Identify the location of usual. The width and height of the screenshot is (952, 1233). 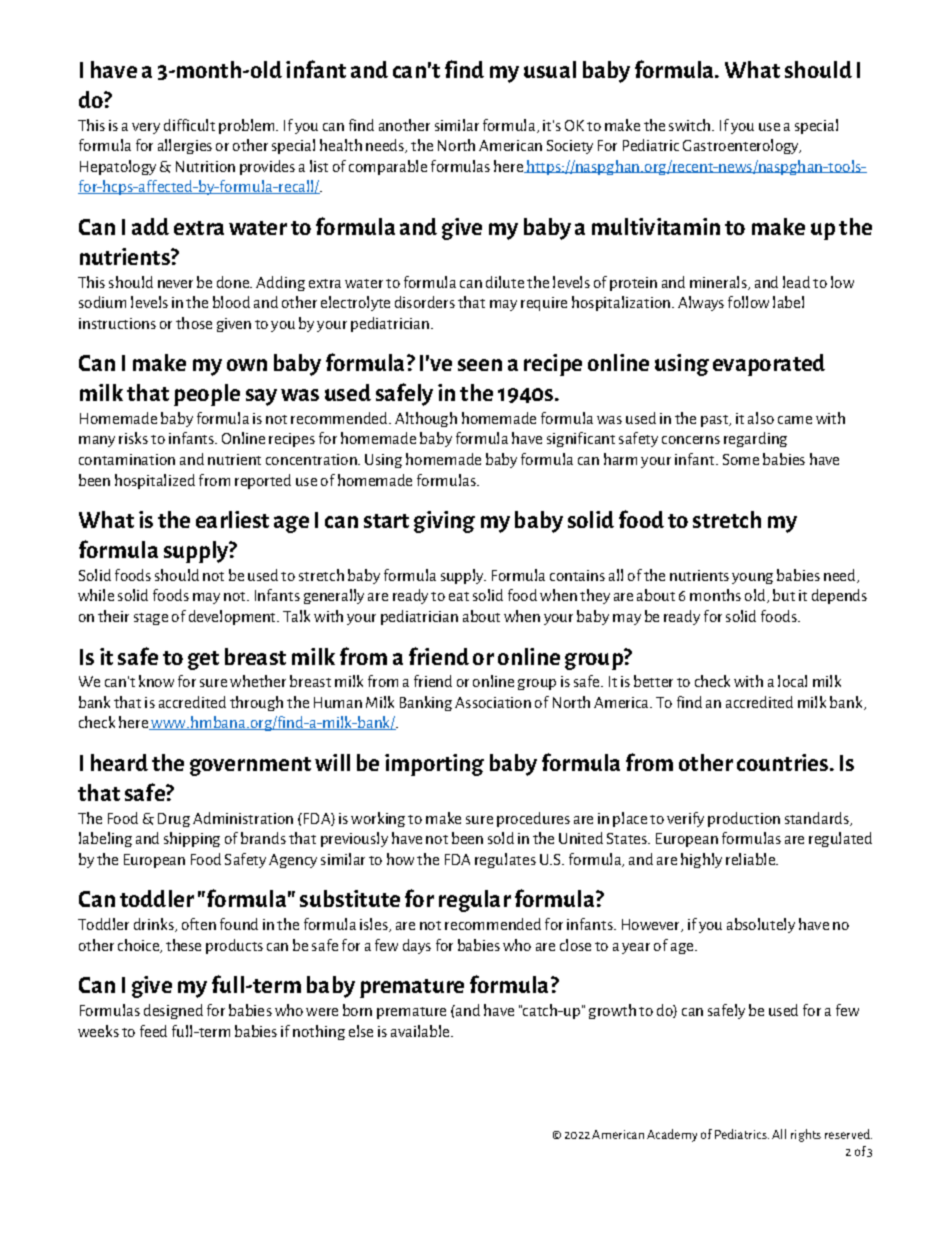
(550, 69).
